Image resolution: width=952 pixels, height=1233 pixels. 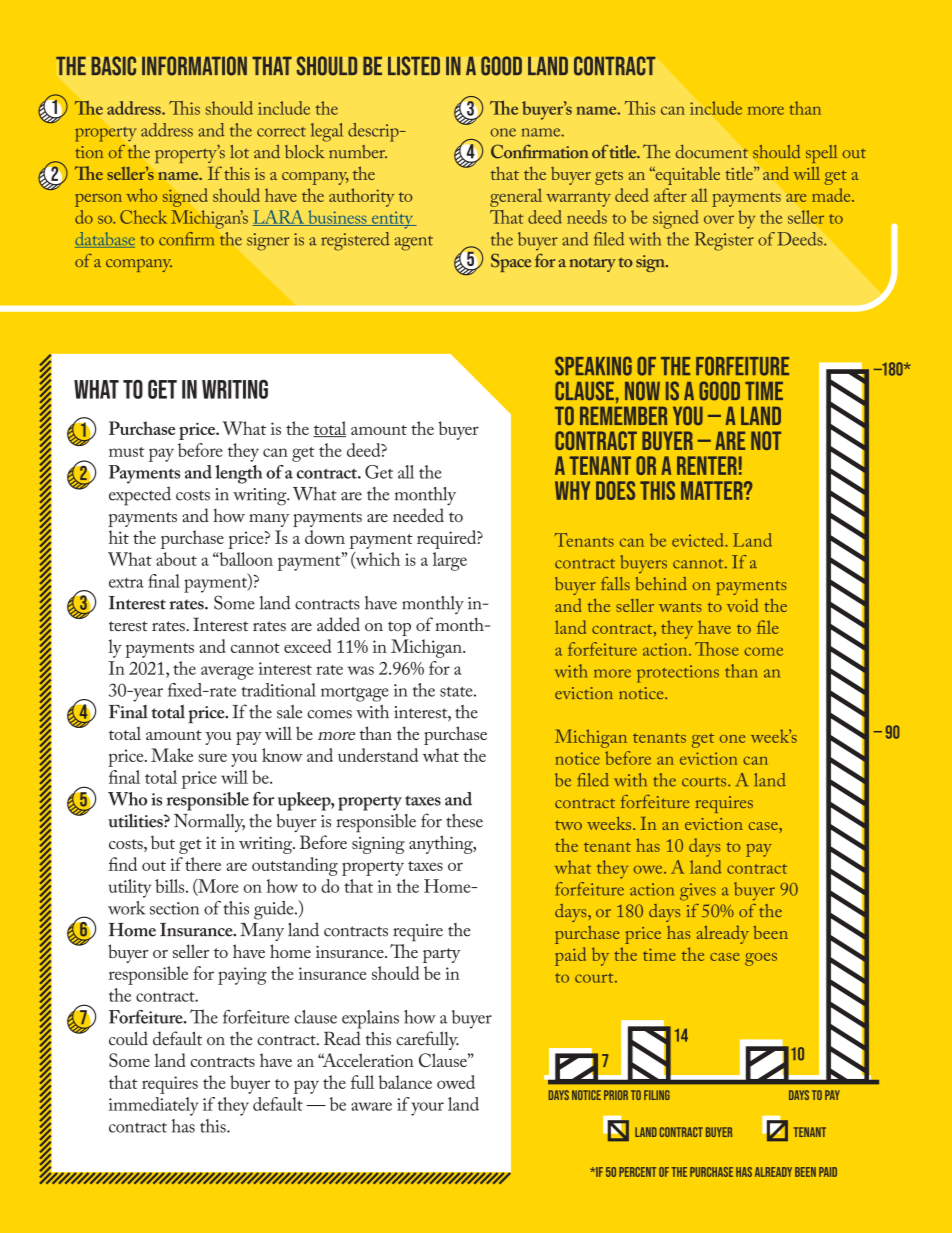 What do you see at coordinates (126, 583) in the screenshot?
I see `extra` at bounding box center [126, 583].
